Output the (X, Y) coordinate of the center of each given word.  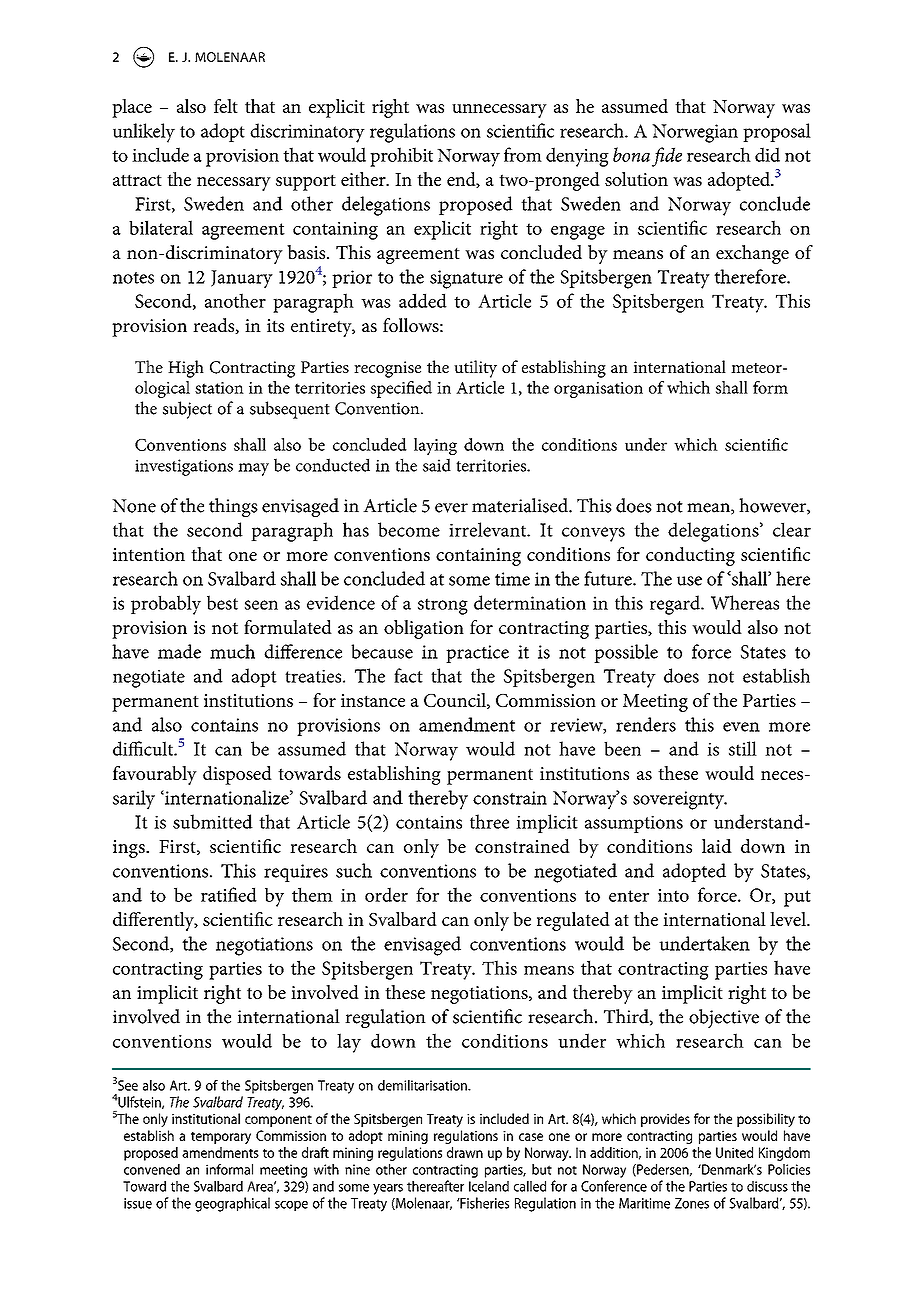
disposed (237, 775)
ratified (229, 894)
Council (456, 701)
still (743, 748)
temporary (221, 1138)
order (386, 894)
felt (226, 106)
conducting (690, 556)
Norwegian (695, 133)
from (523, 154)
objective (724, 1018)
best (222, 602)
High (186, 369)
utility (475, 369)
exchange (752, 254)
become (409, 529)
